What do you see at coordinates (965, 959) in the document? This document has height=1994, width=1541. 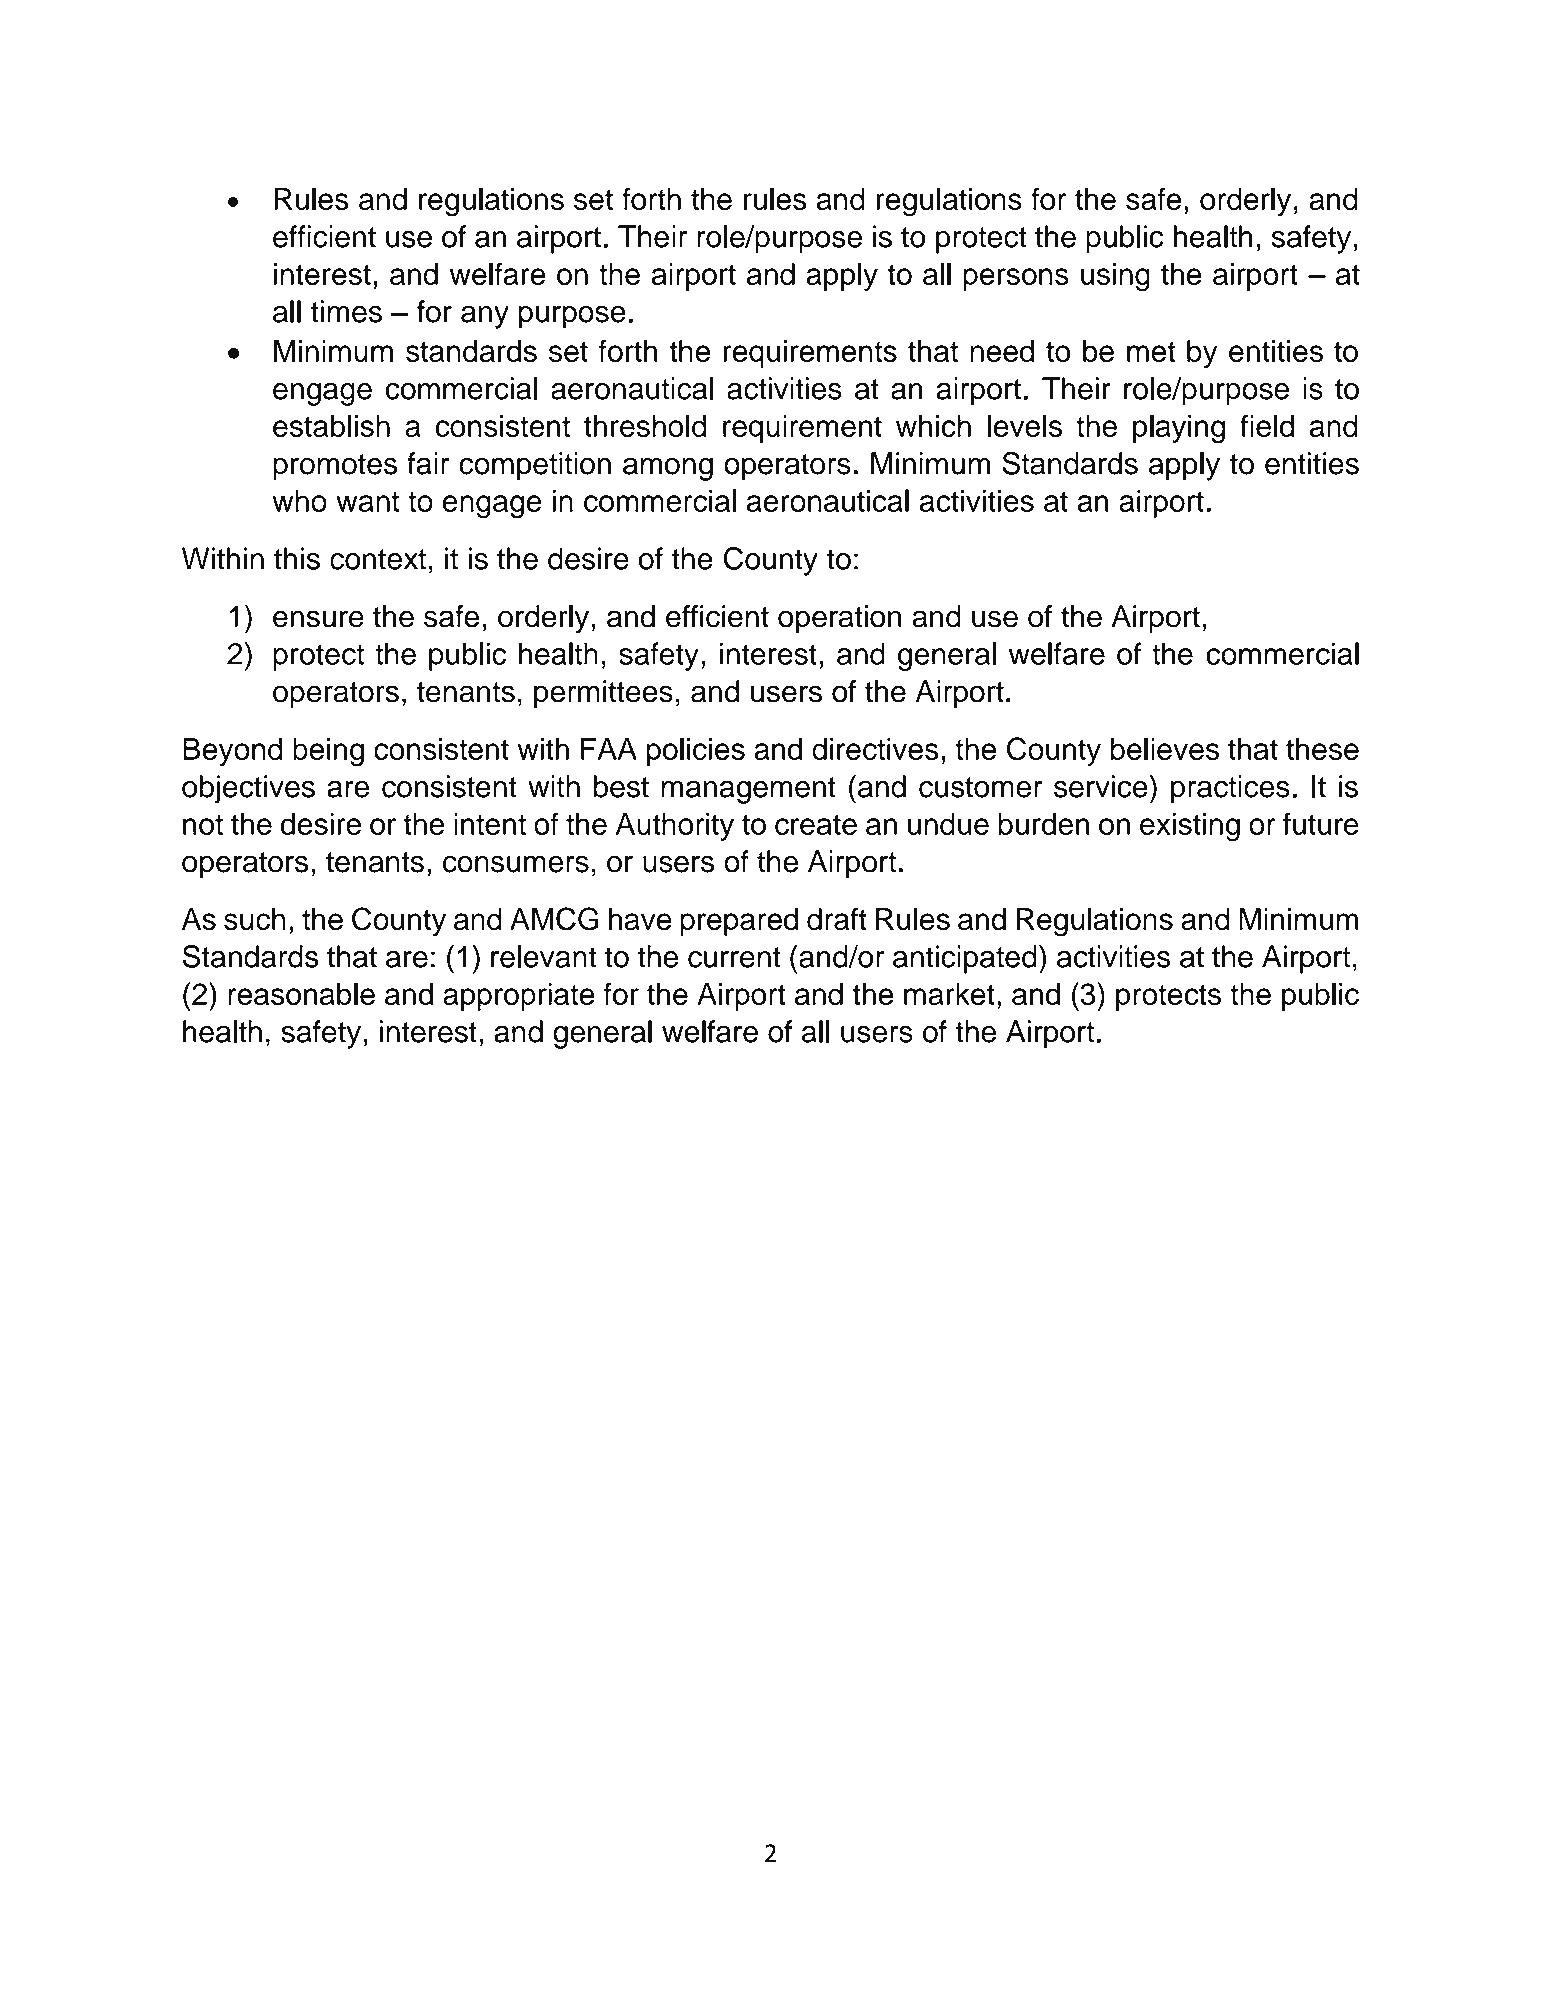 I see `anticipated` at bounding box center [965, 959].
